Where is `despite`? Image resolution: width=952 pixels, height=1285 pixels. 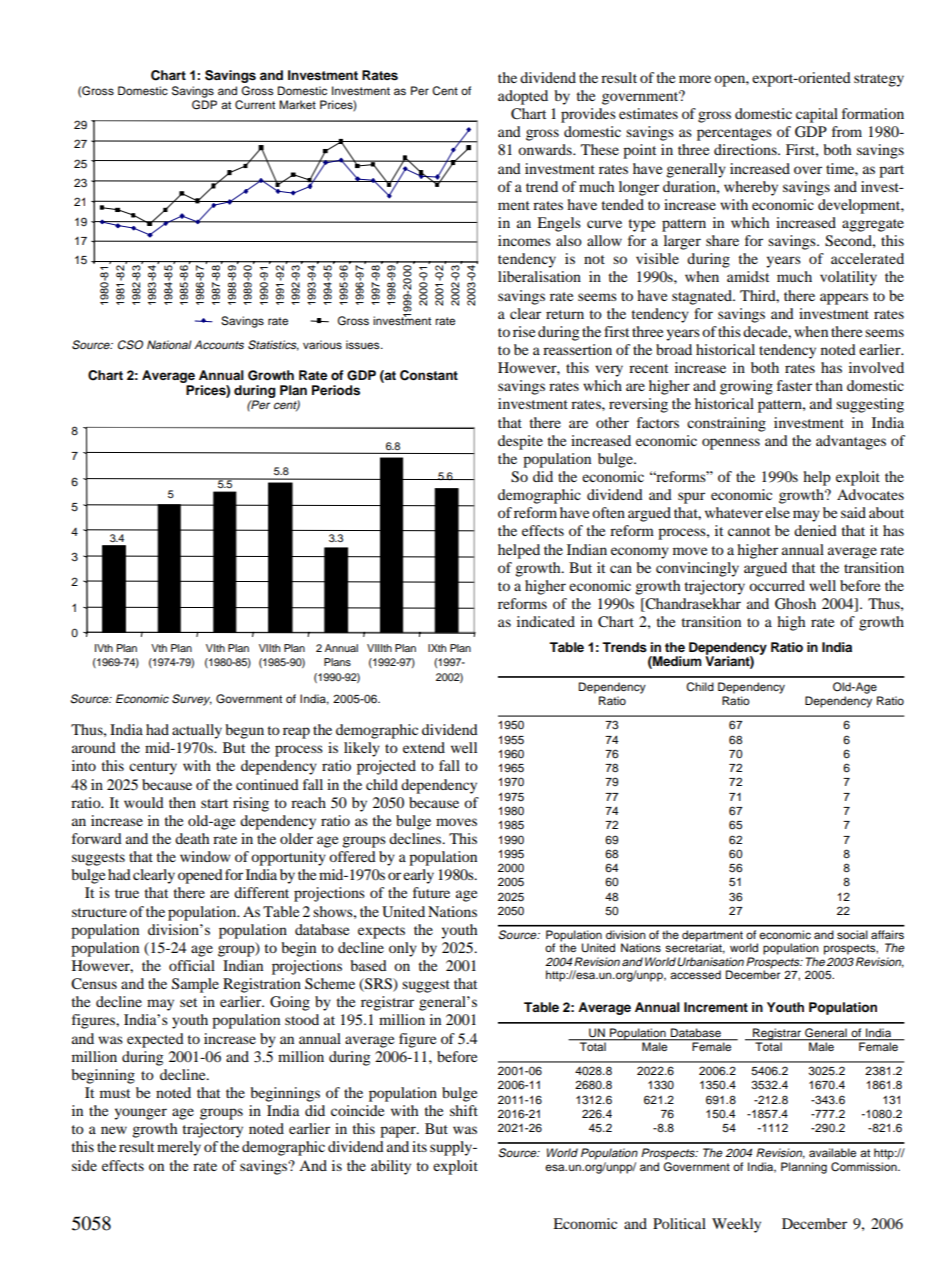
despite is located at coordinates (520, 442).
